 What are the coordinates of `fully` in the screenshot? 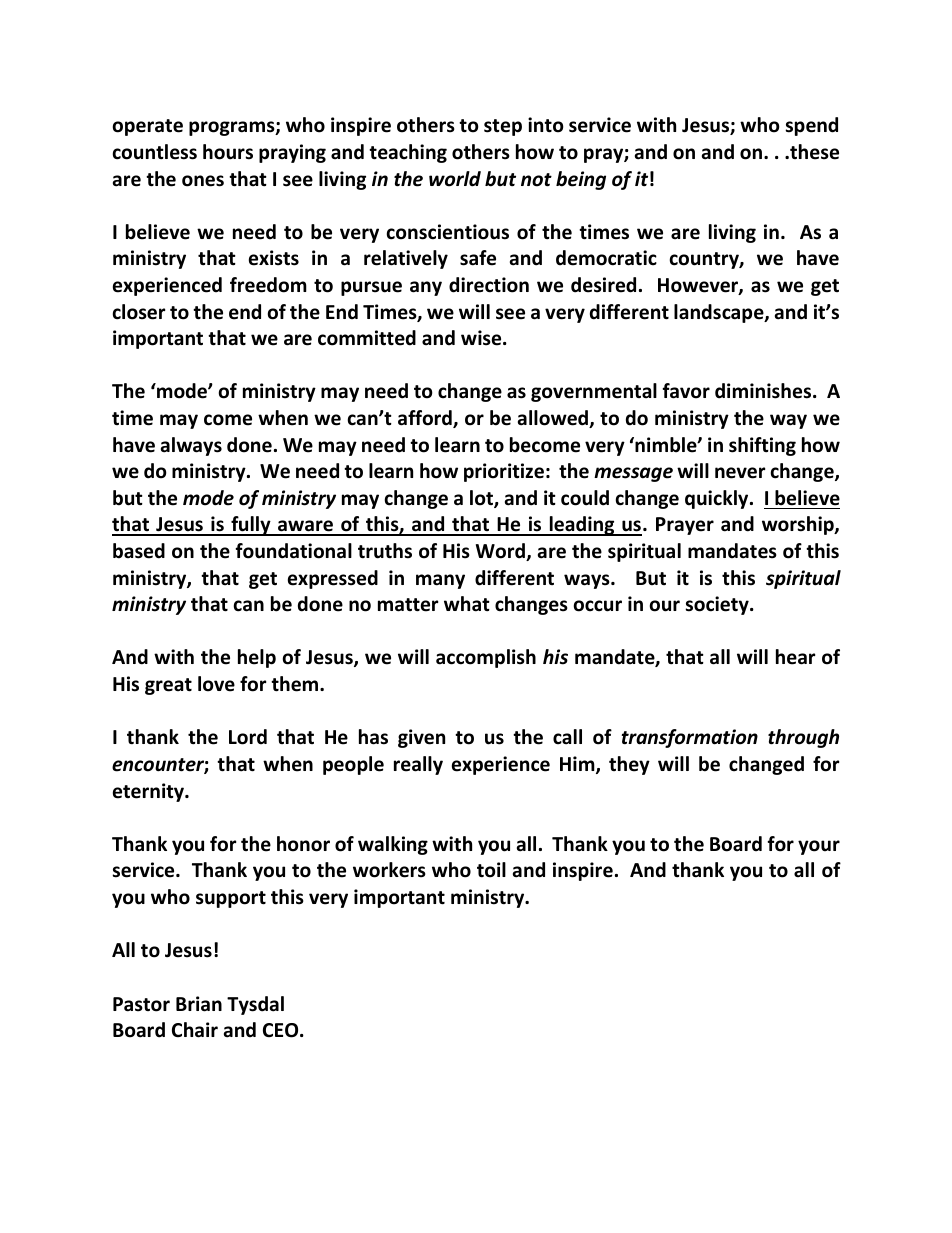 It's located at (251, 526).
